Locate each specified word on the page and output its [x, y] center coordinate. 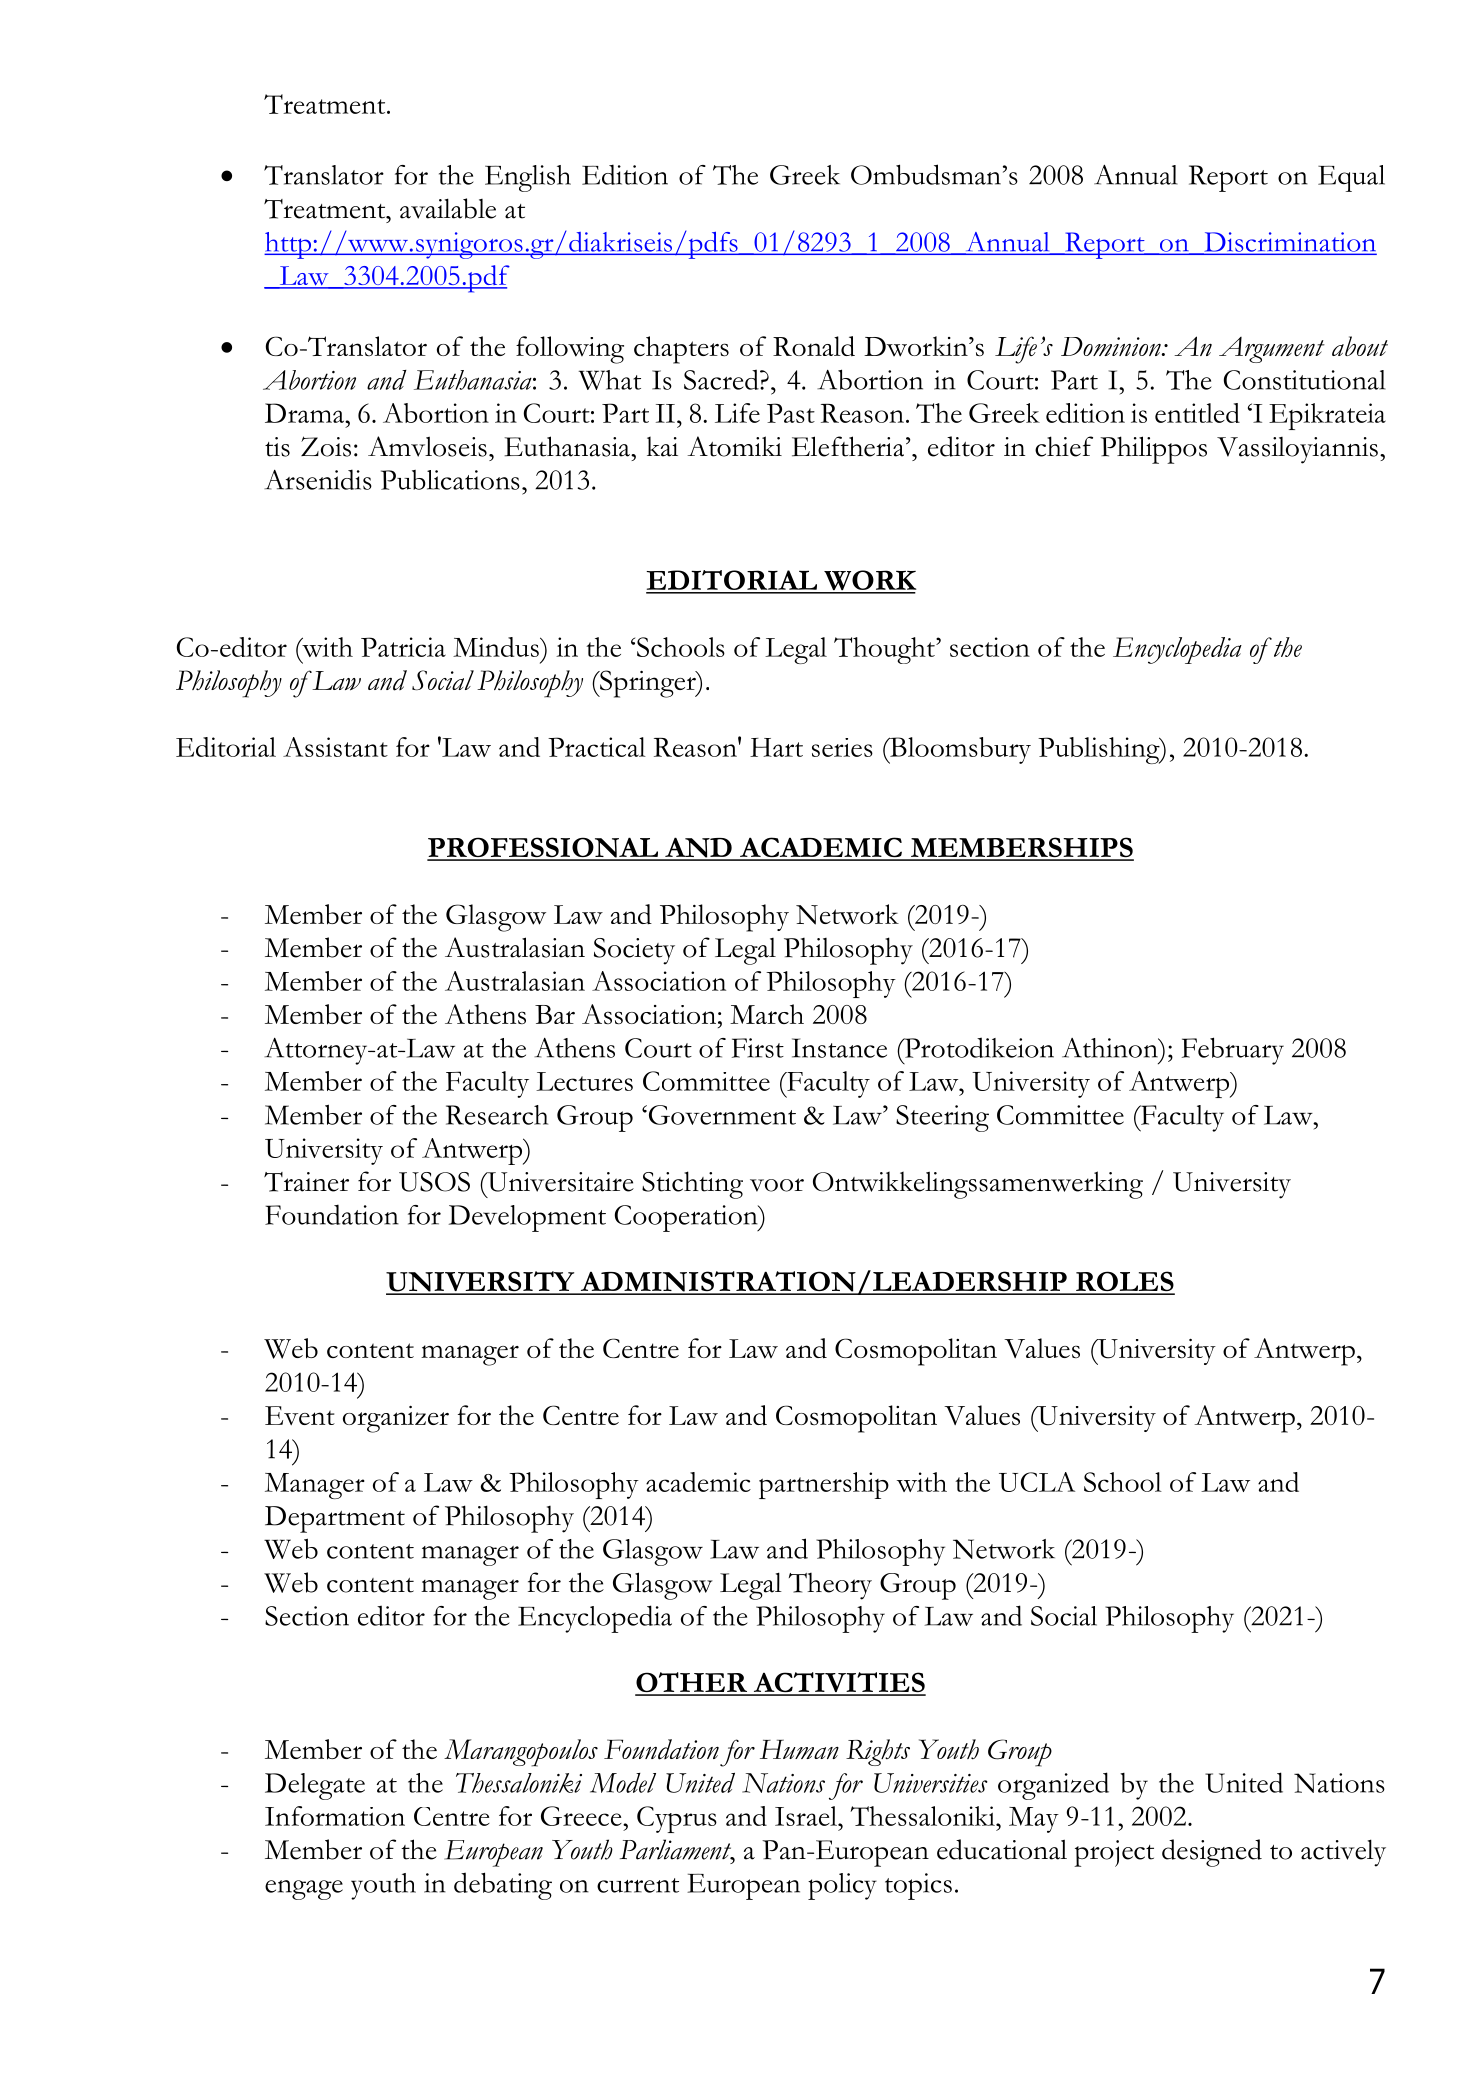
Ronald [814, 346]
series [842, 747]
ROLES [1124, 1282]
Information [335, 1816]
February [1233, 1051]
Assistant [335, 747]
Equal [1351, 178]
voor [777, 1185]
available [448, 208]
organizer [396, 1419]
